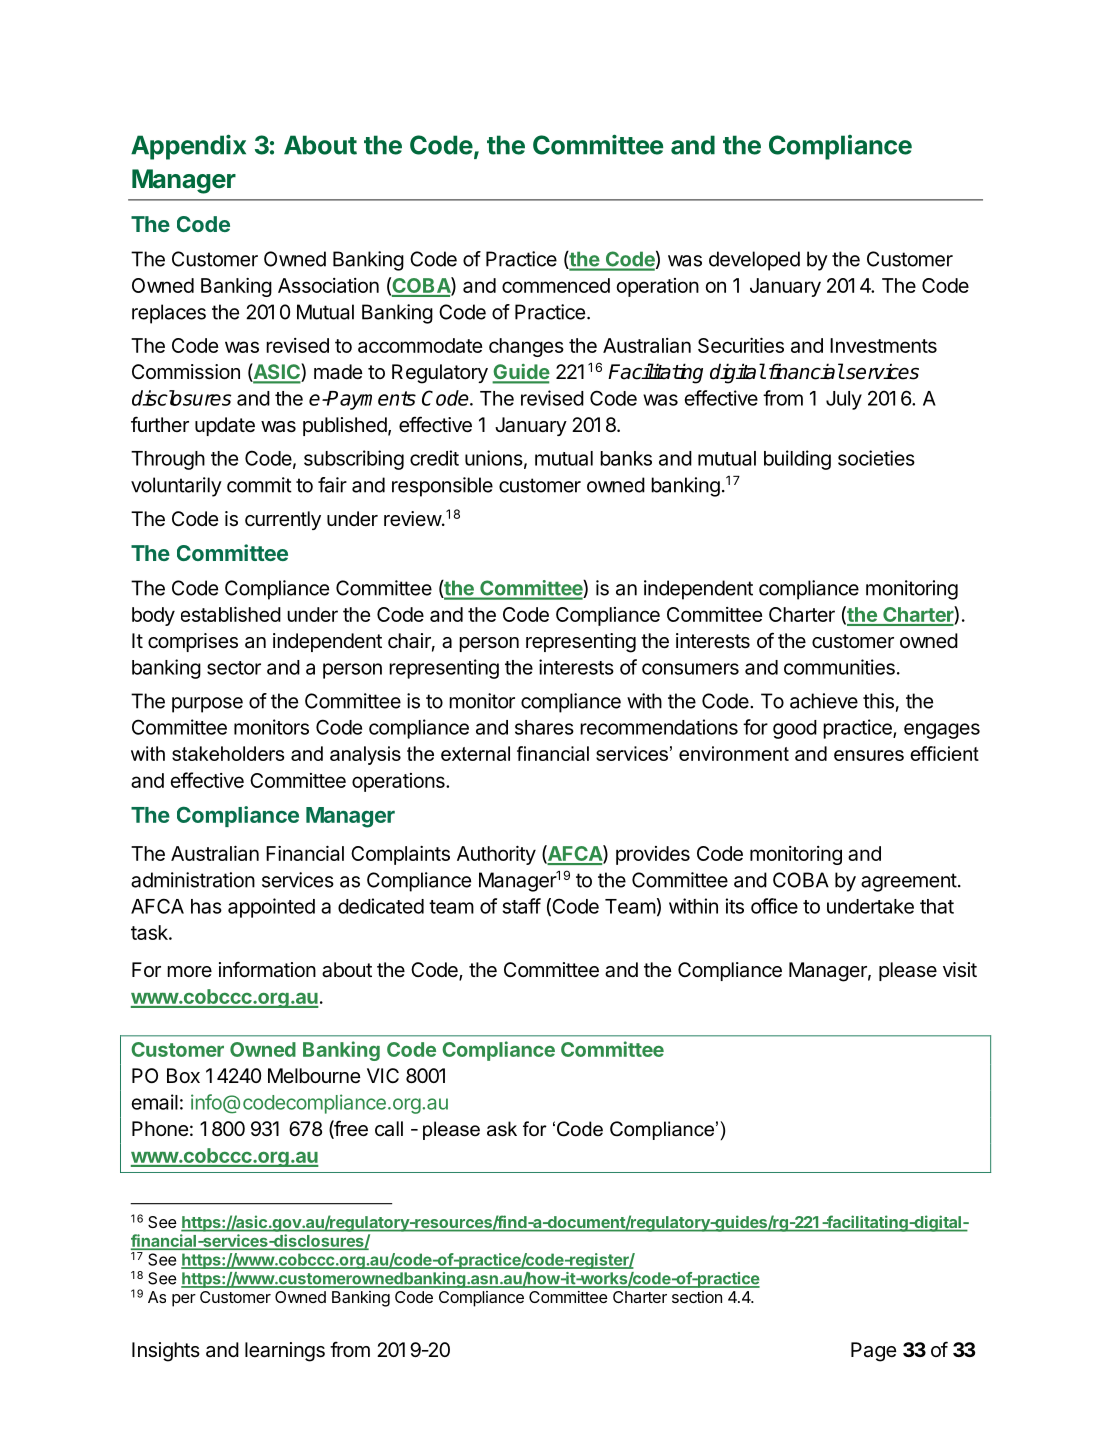 The width and height of the page is (1111, 1437). Describe the element at coordinates (494, 458) in the page. I see `unions` at that location.
